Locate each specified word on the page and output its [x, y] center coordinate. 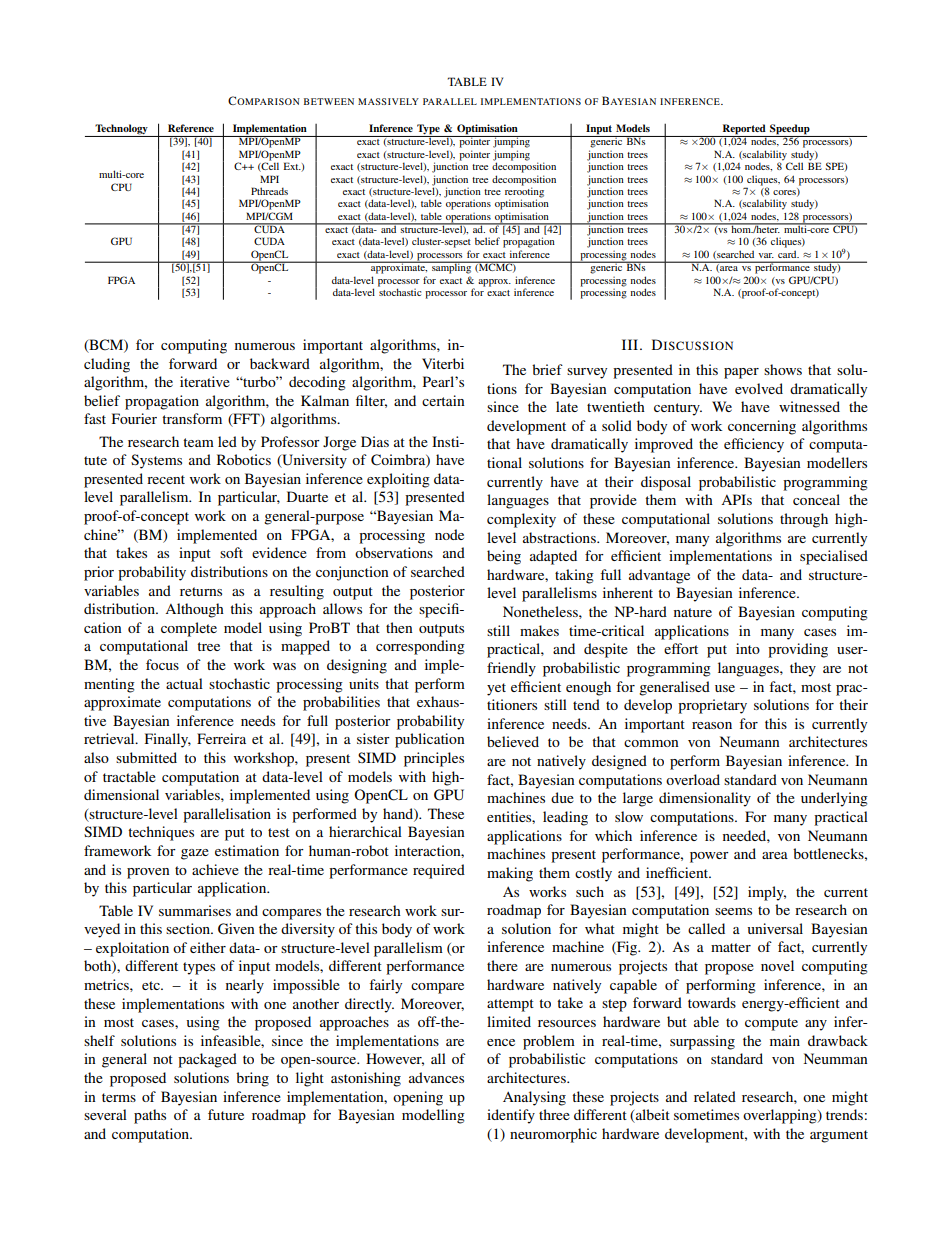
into [748, 648]
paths [150, 1116]
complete [189, 629]
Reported [744, 130]
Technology [121, 130]
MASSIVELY [388, 101]
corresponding [420, 647]
